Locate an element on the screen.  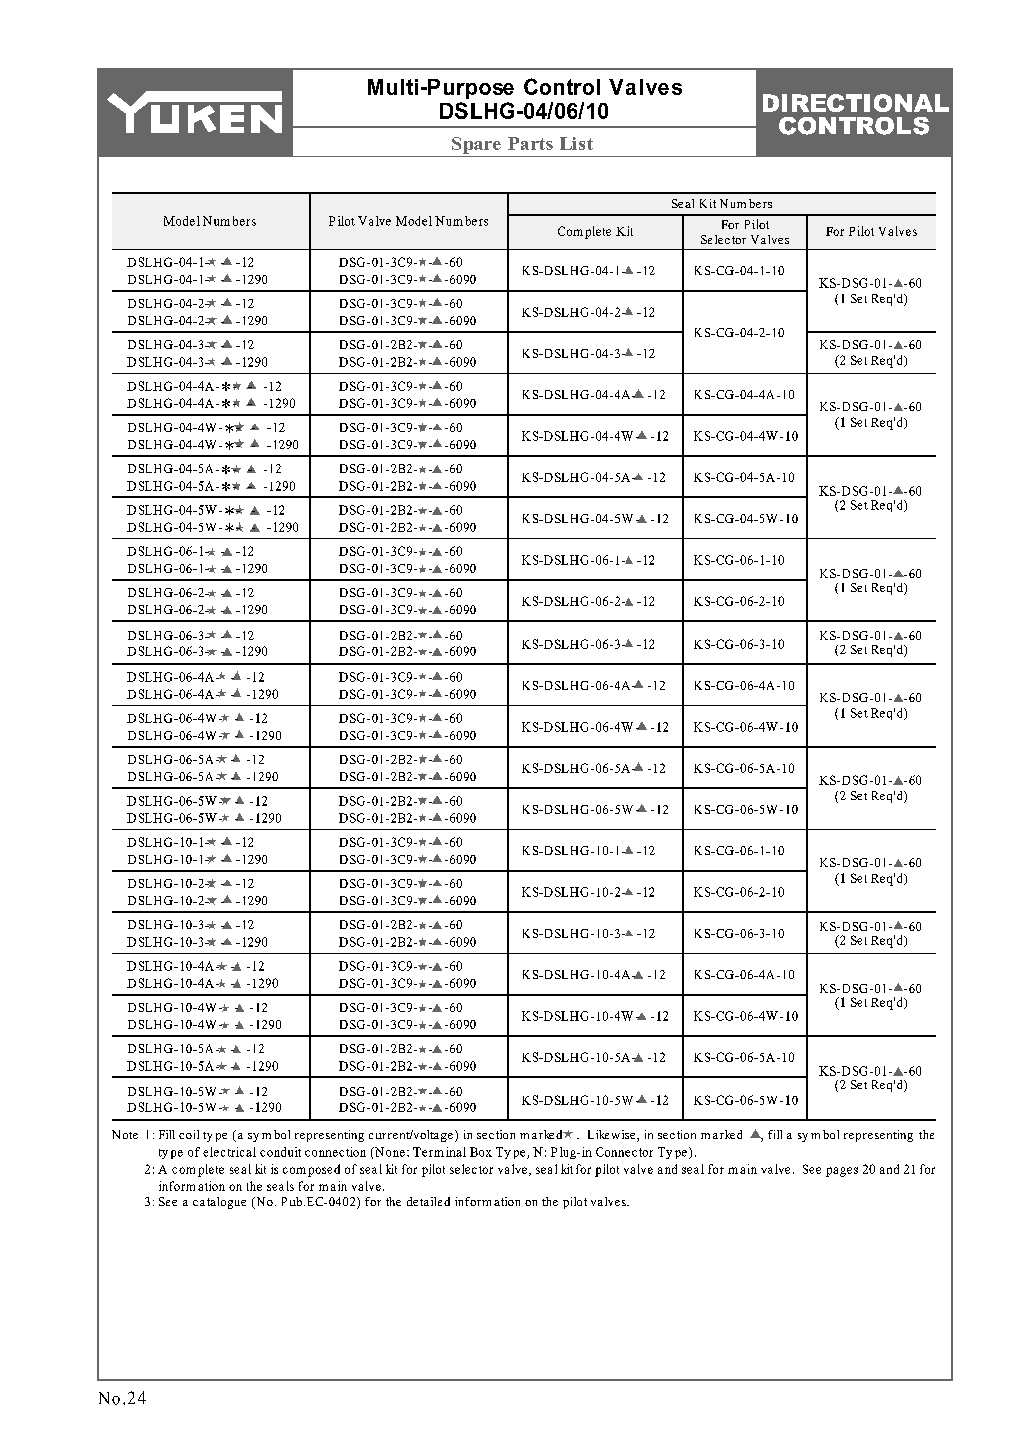
Connector is located at coordinates (624, 1152).
